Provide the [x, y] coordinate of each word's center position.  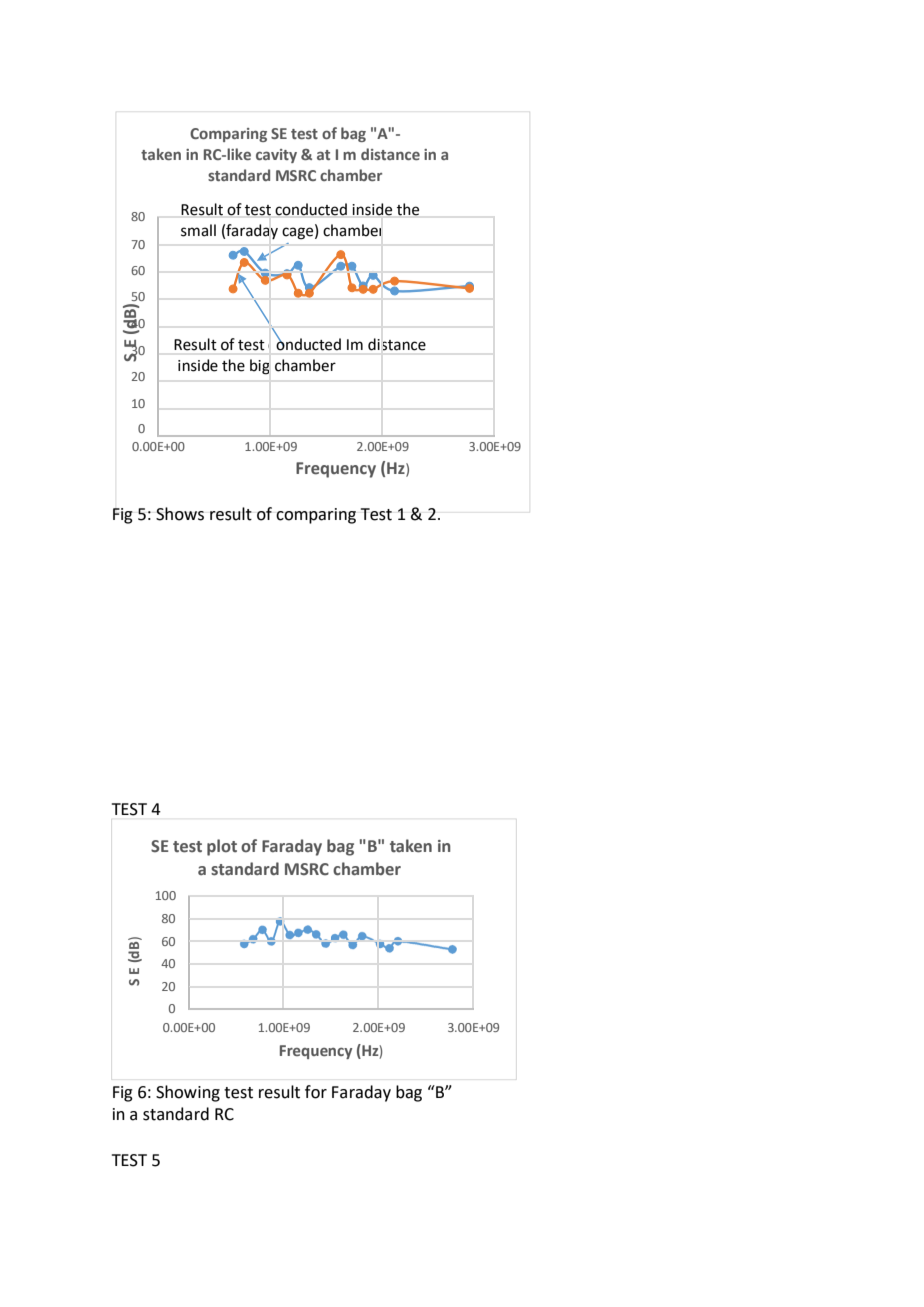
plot [222, 847]
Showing [188, 1093]
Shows [180, 514]
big [259, 367]
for [316, 1092]
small [198, 230]
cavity [276, 156]
